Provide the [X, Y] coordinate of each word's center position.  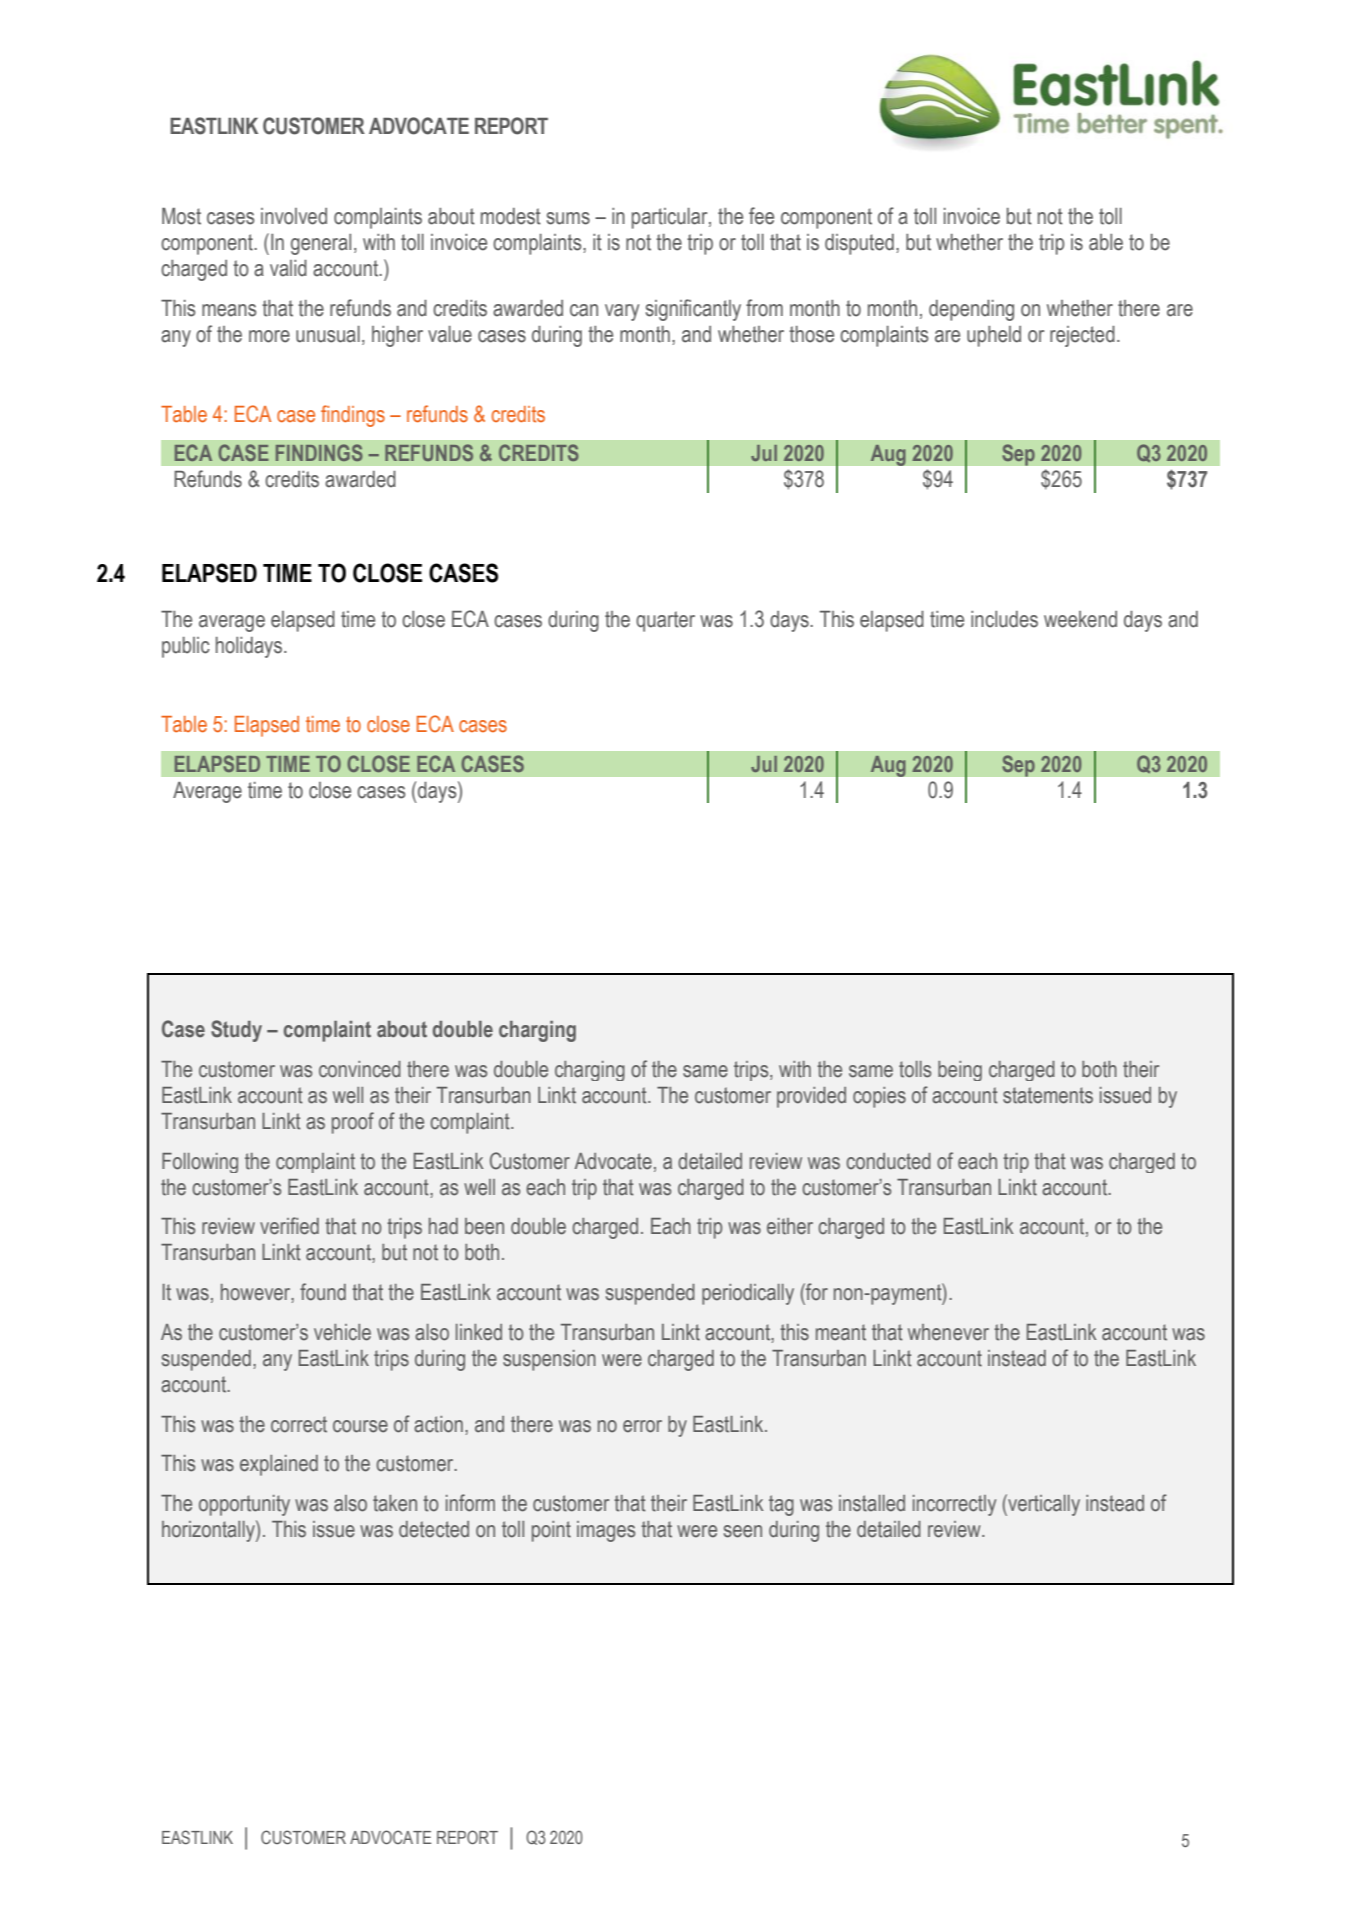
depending [971, 310]
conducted [888, 1161]
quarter [665, 621]
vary [622, 312]
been [484, 1226]
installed [872, 1503]
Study [236, 1031]
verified [289, 1226]
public [186, 647]
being [960, 1071]
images [606, 1531]
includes [1004, 619]
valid [288, 268]
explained [279, 1465]
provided [811, 1097]
